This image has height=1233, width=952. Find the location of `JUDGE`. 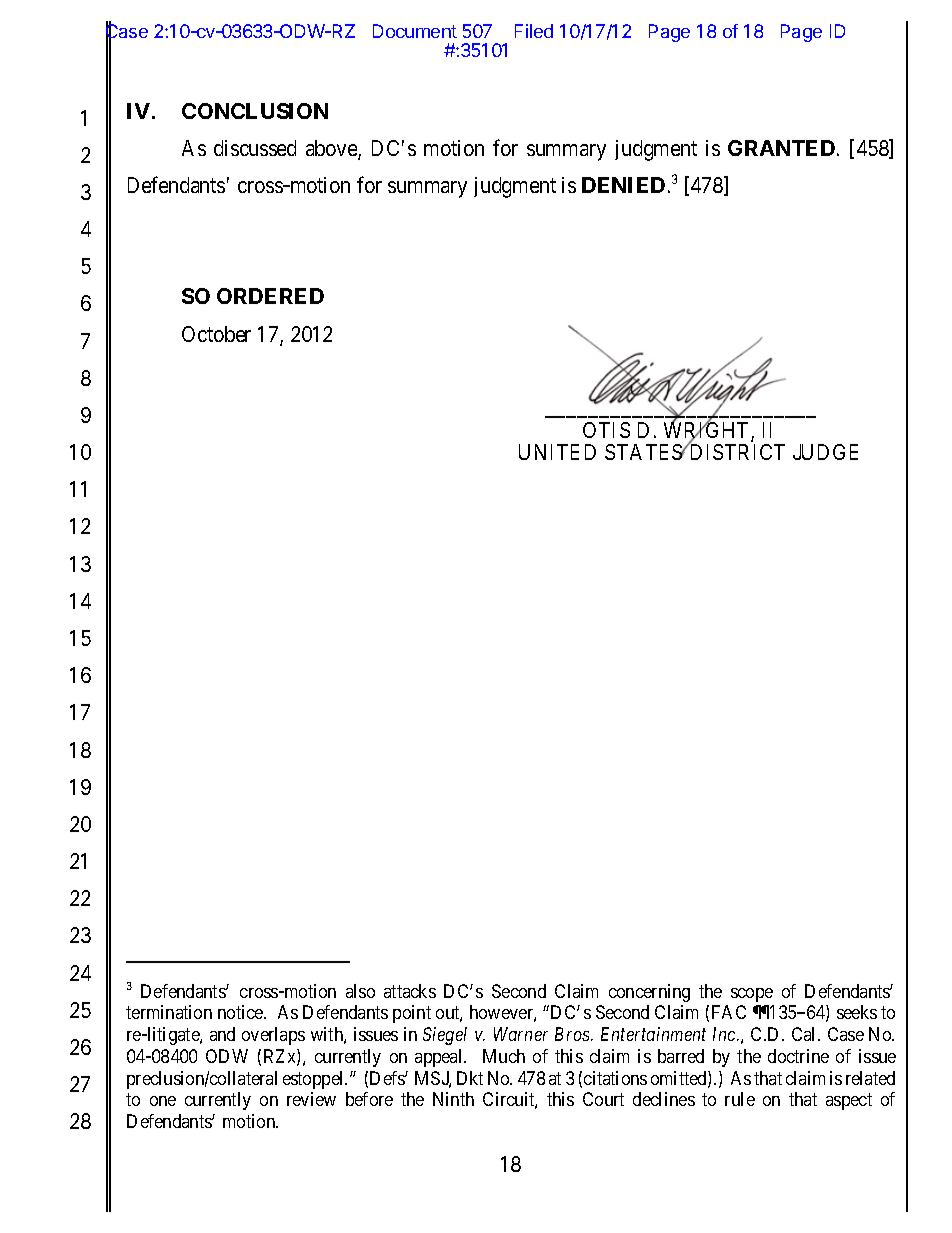

JUDGE is located at coordinates (825, 452).
